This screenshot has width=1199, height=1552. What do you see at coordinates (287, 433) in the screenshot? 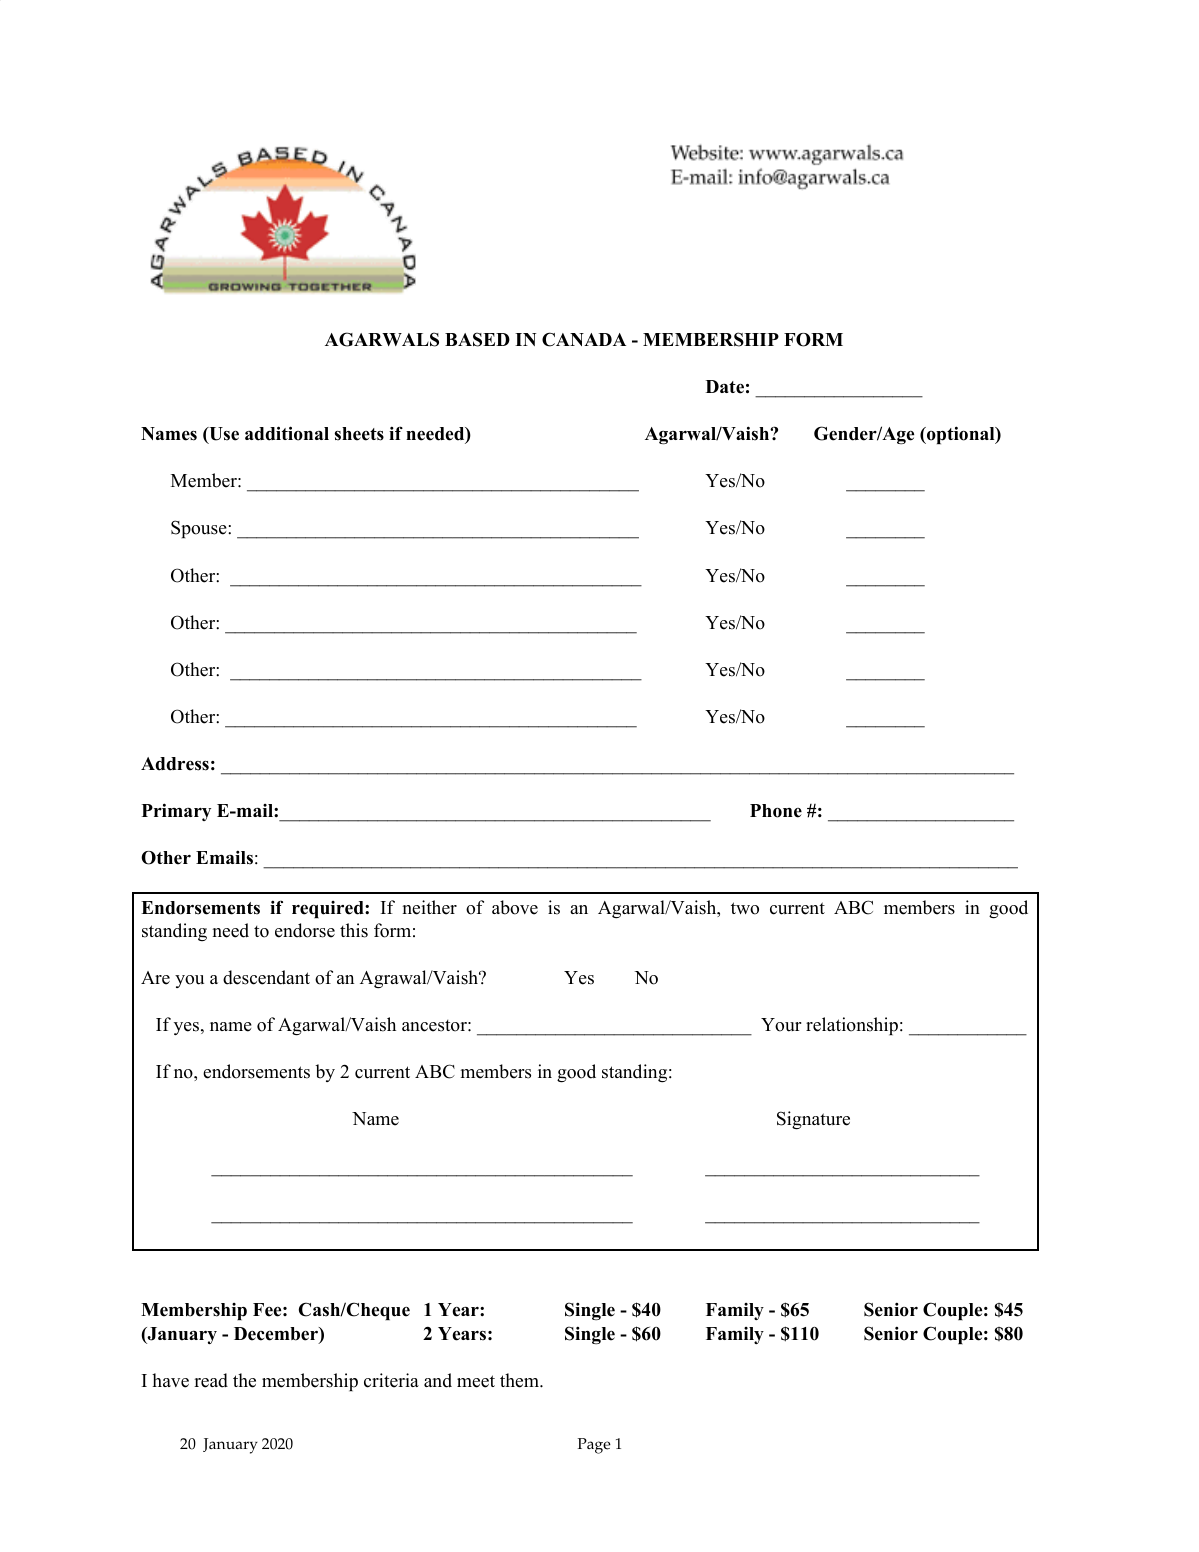
I see `additional` at bounding box center [287, 433].
